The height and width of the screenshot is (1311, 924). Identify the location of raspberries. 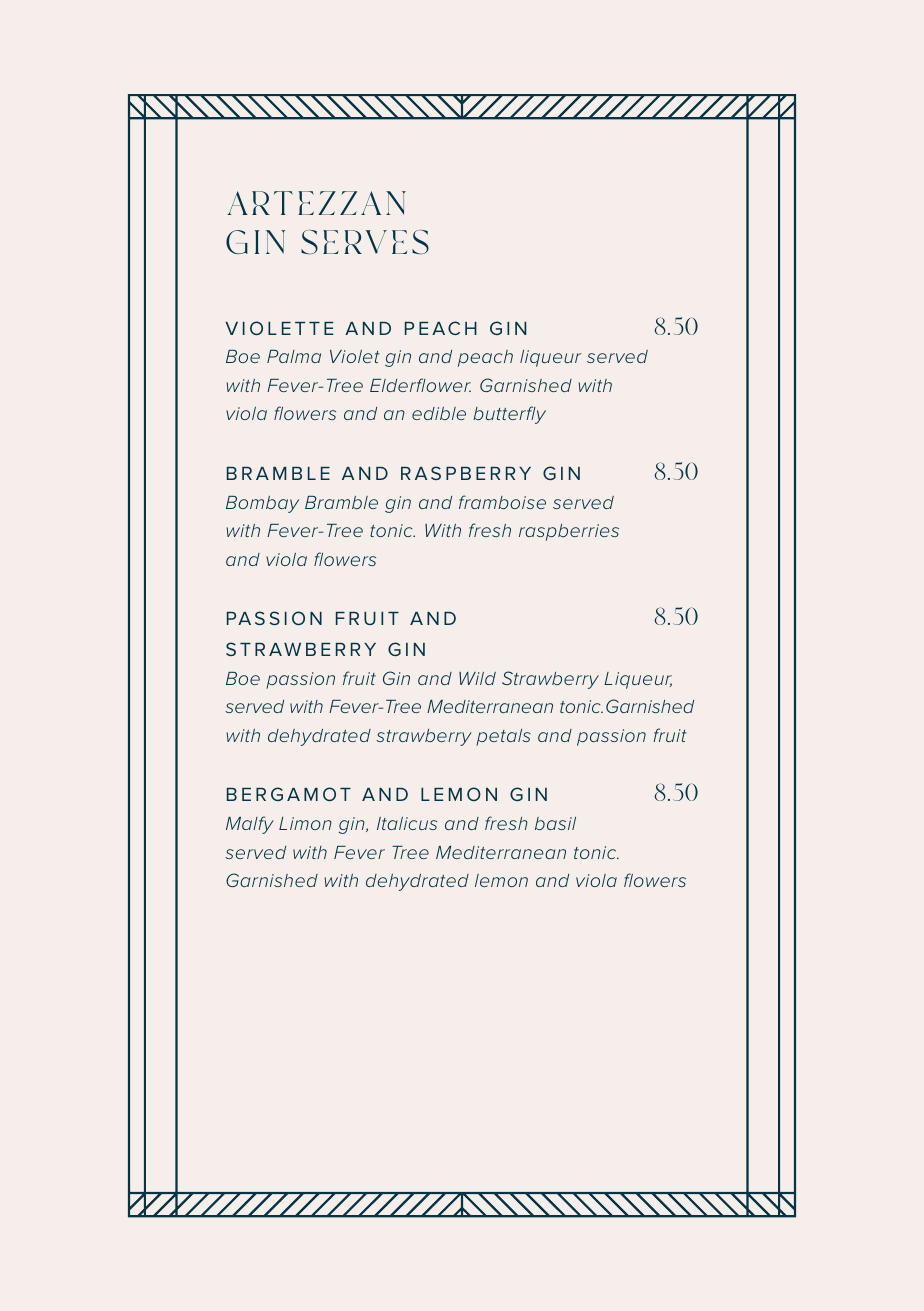
(569, 532).
